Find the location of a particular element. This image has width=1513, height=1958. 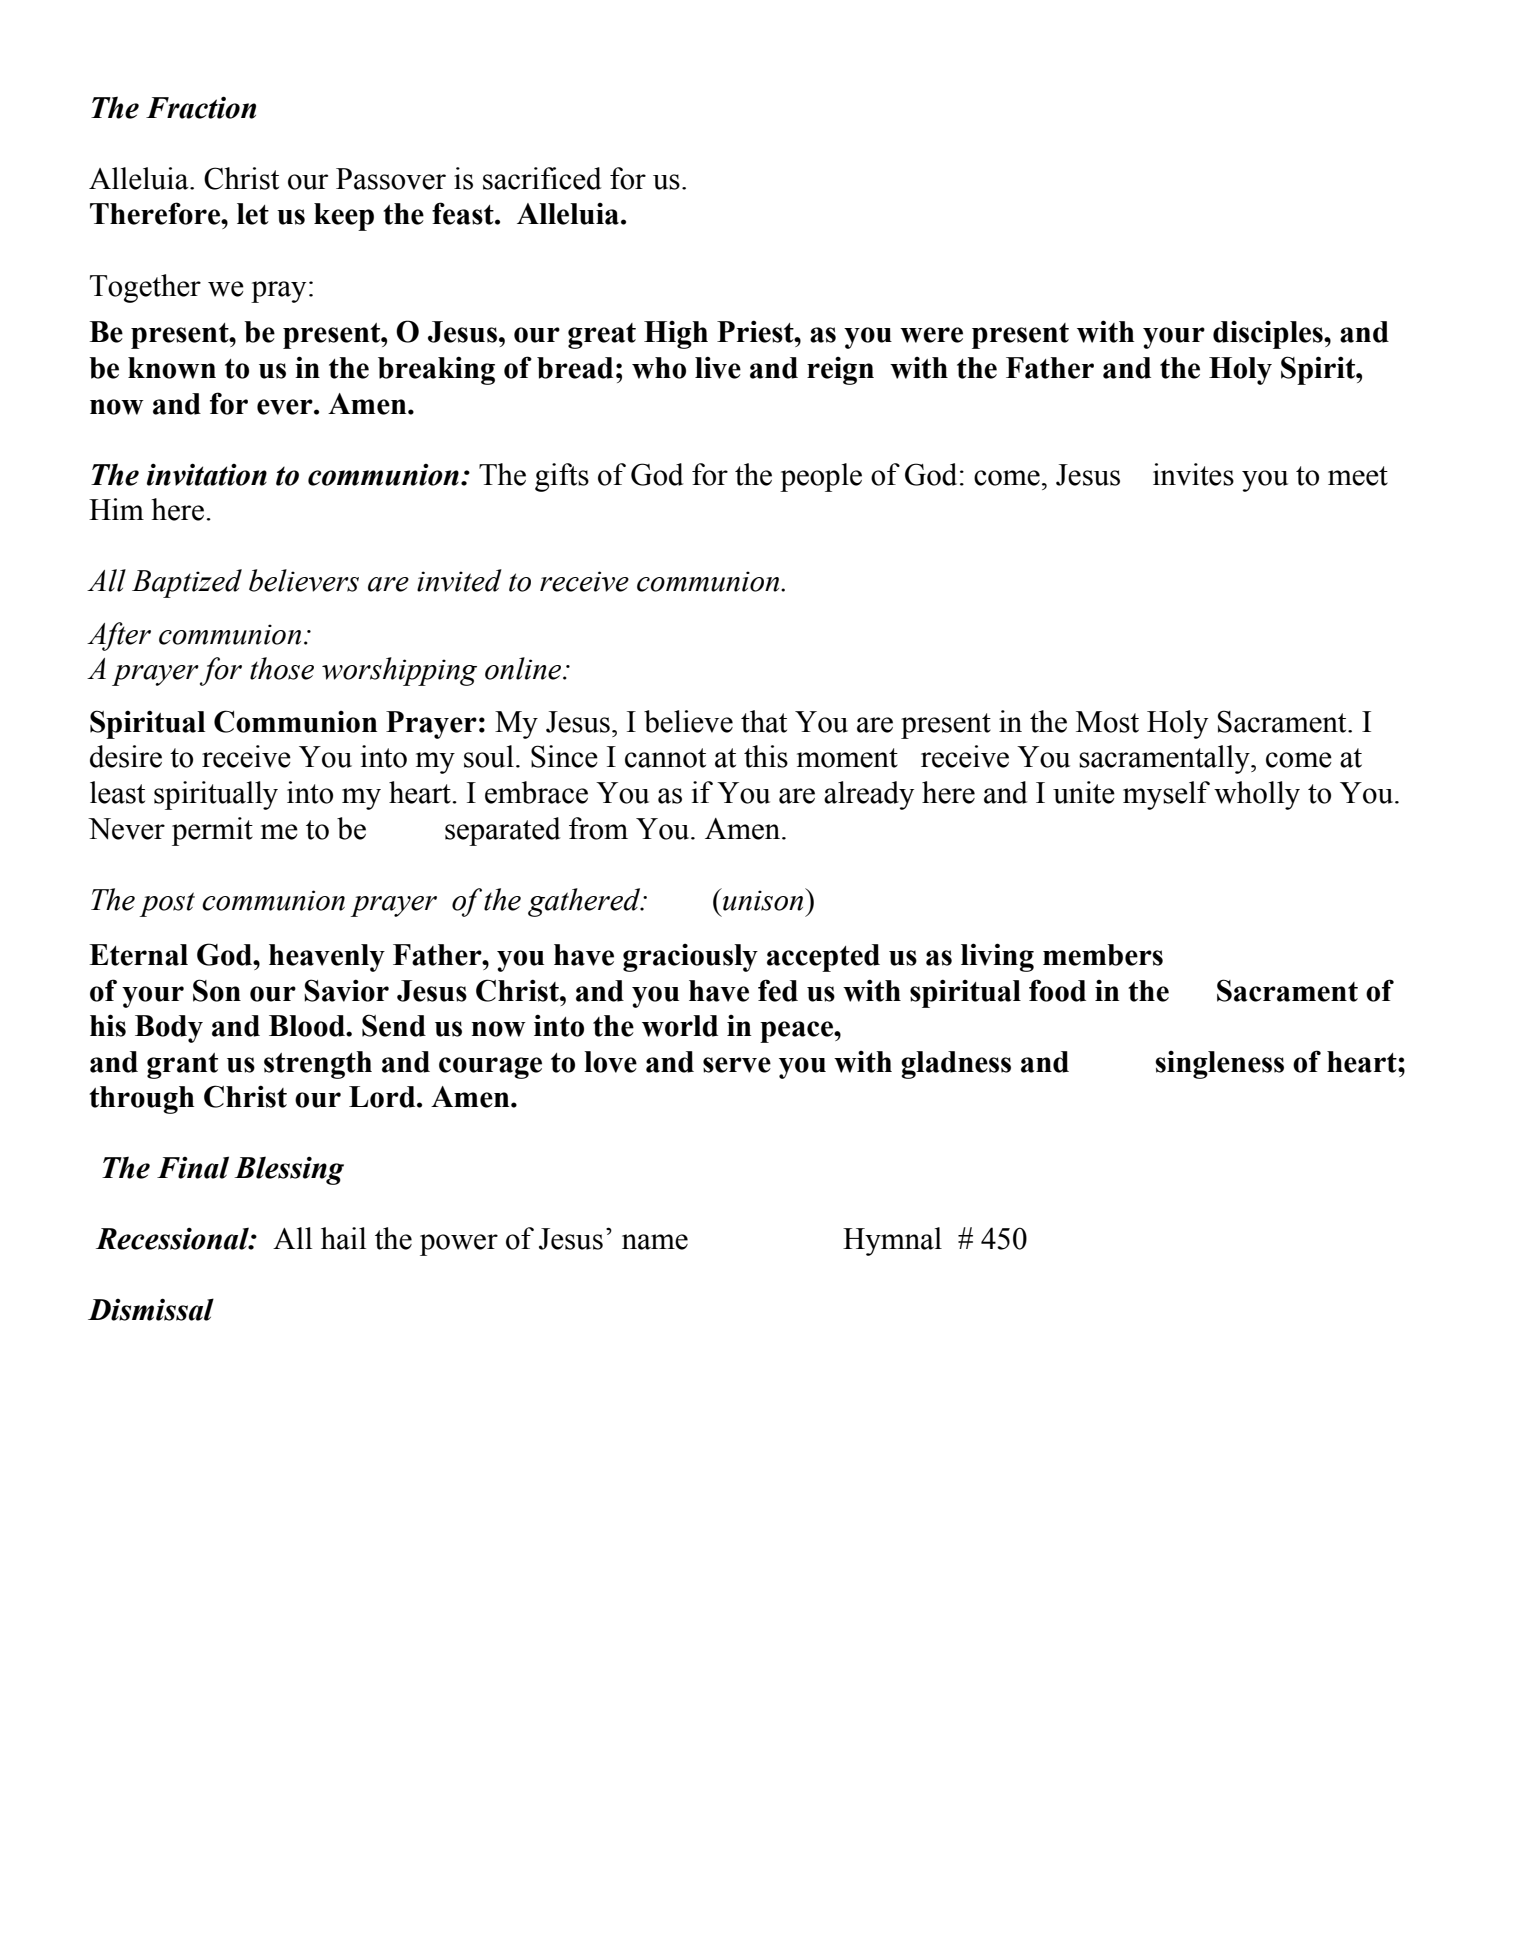

name is located at coordinates (655, 1242).
